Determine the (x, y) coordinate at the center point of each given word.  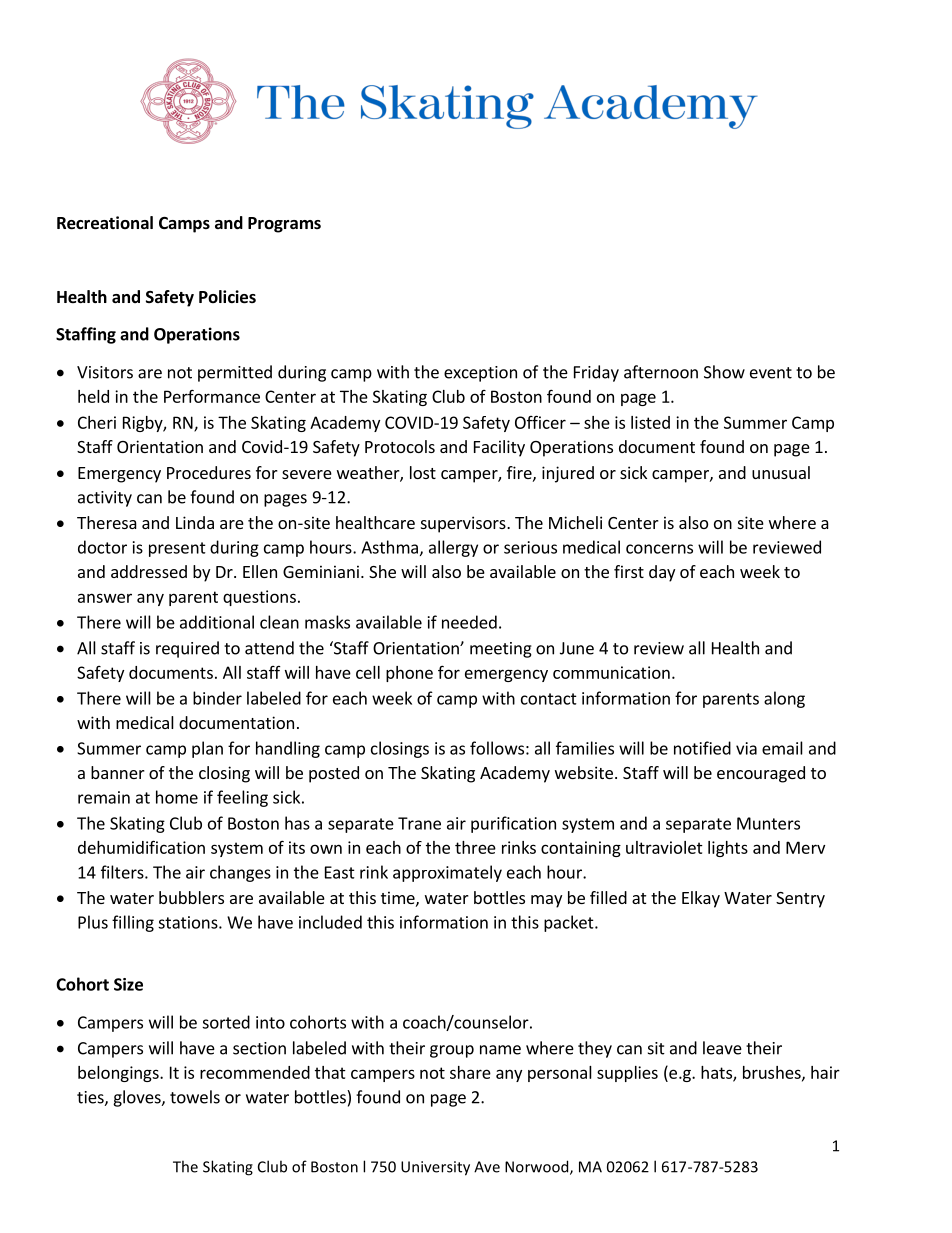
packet (570, 923)
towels (195, 1097)
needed (469, 622)
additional (217, 622)
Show (724, 372)
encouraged (761, 774)
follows (497, 748)
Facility (499, 448)
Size (128, 984)
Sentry (800, 900)
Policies (227, 297)
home (177, 797)
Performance (212, 396)
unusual (781, 472)
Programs (284, 225)
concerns (659, 549)
